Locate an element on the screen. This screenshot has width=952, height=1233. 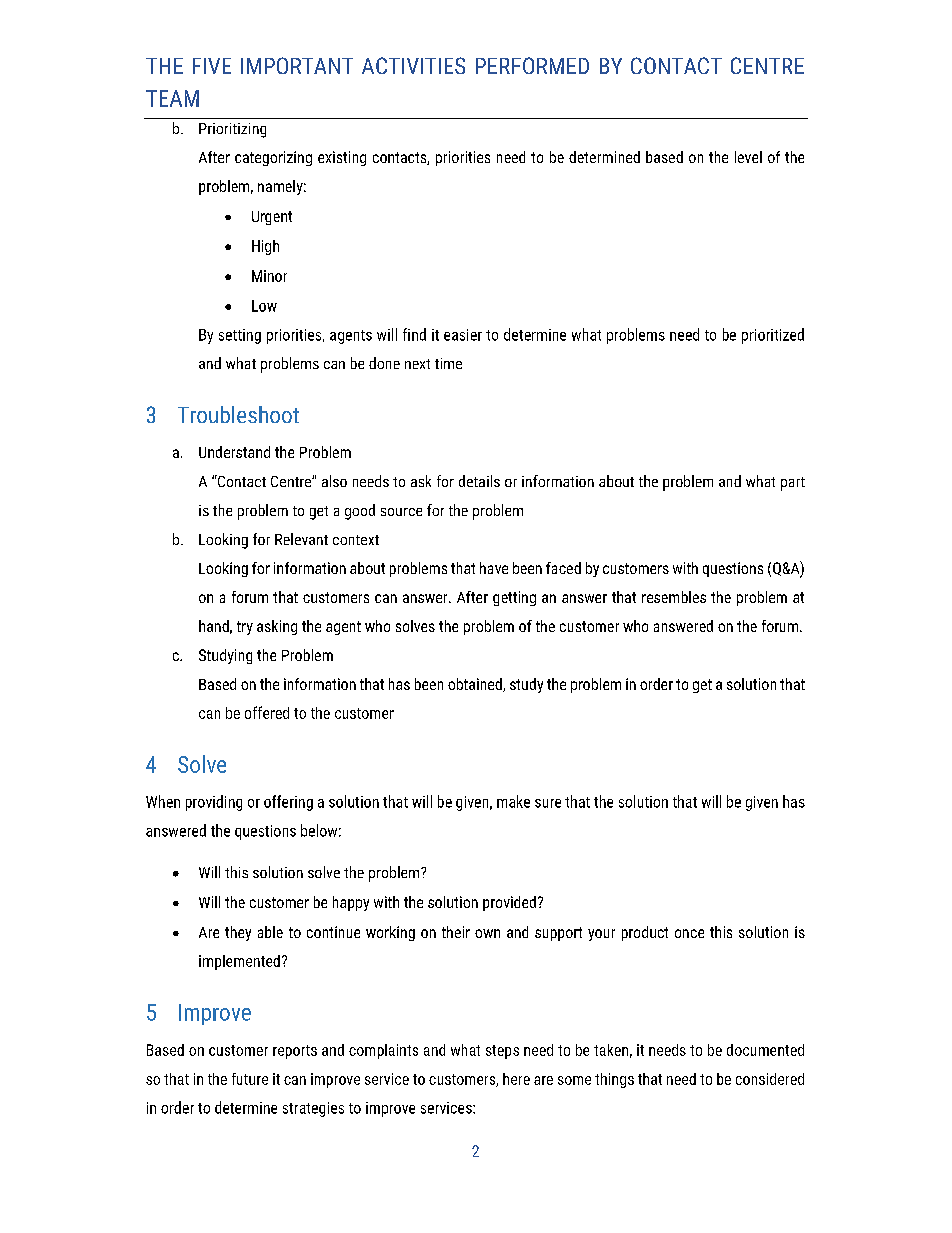
future is located at coordinates (250, 1079).
